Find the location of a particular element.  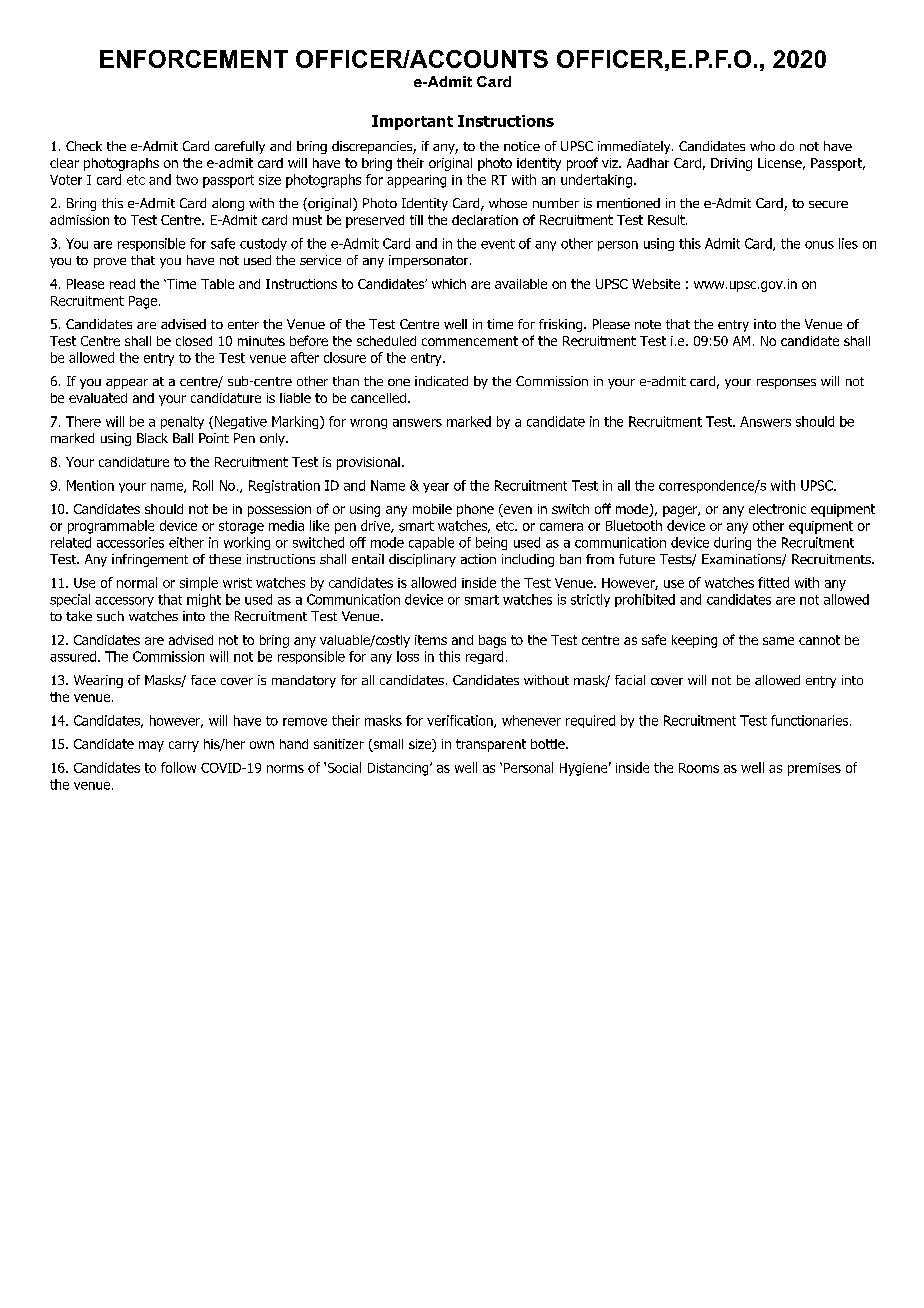

transparent is located at coordinates (491, 745).
